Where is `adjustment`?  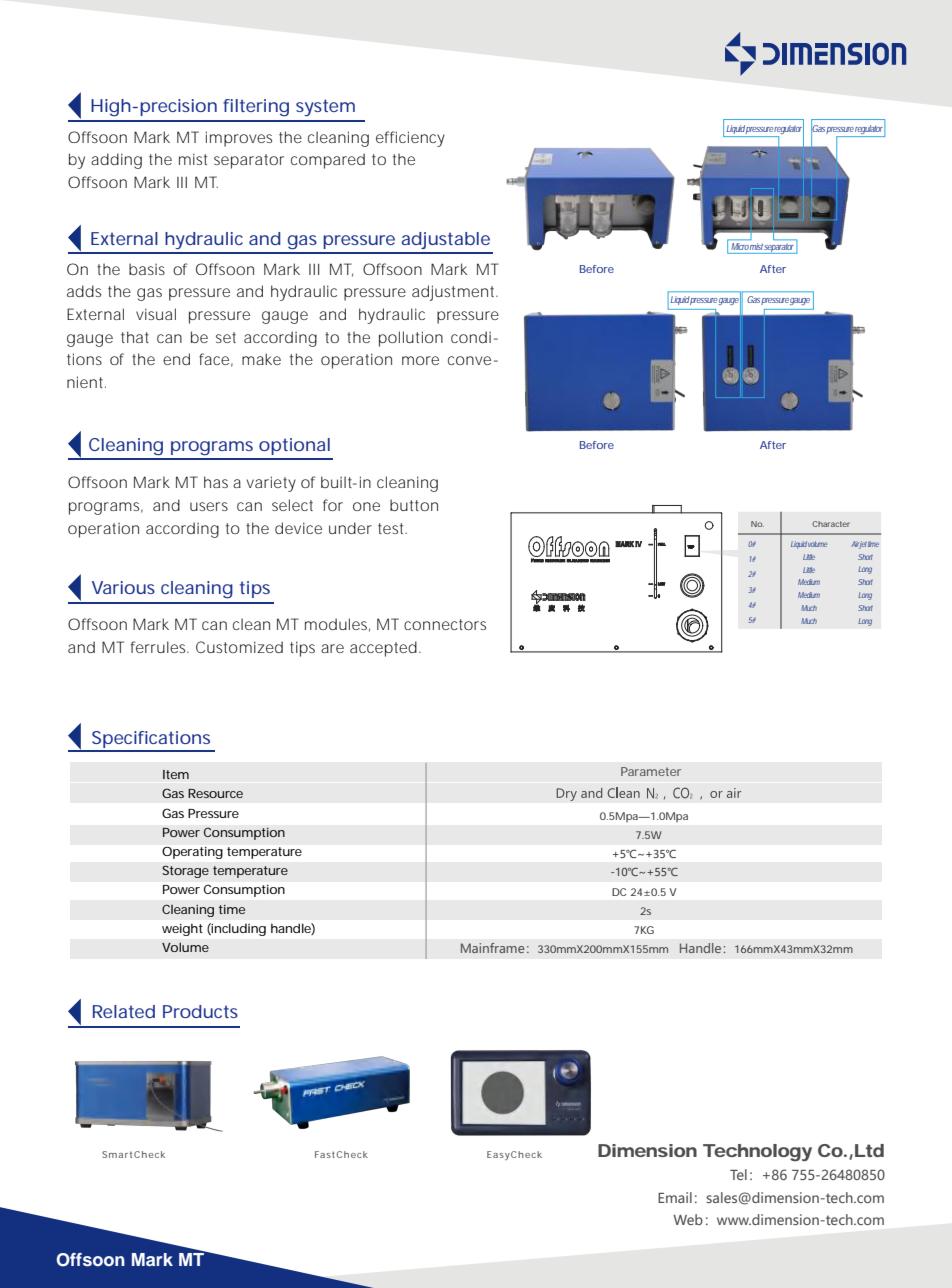 adjustment is located at coordinates (455, 293).
